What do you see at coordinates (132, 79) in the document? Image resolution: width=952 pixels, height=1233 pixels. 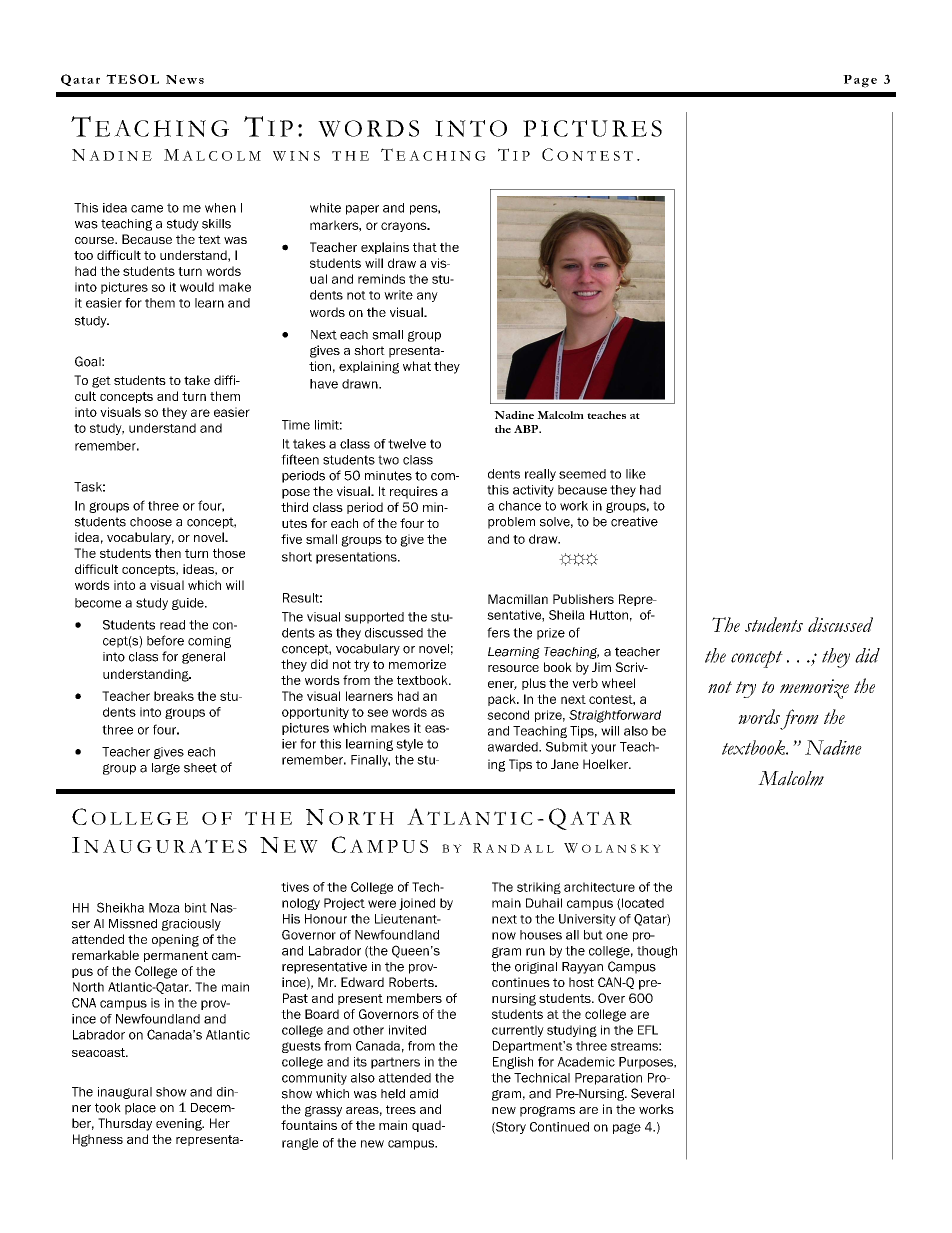 I see `TESOL` at bounding box center [132, 79].
